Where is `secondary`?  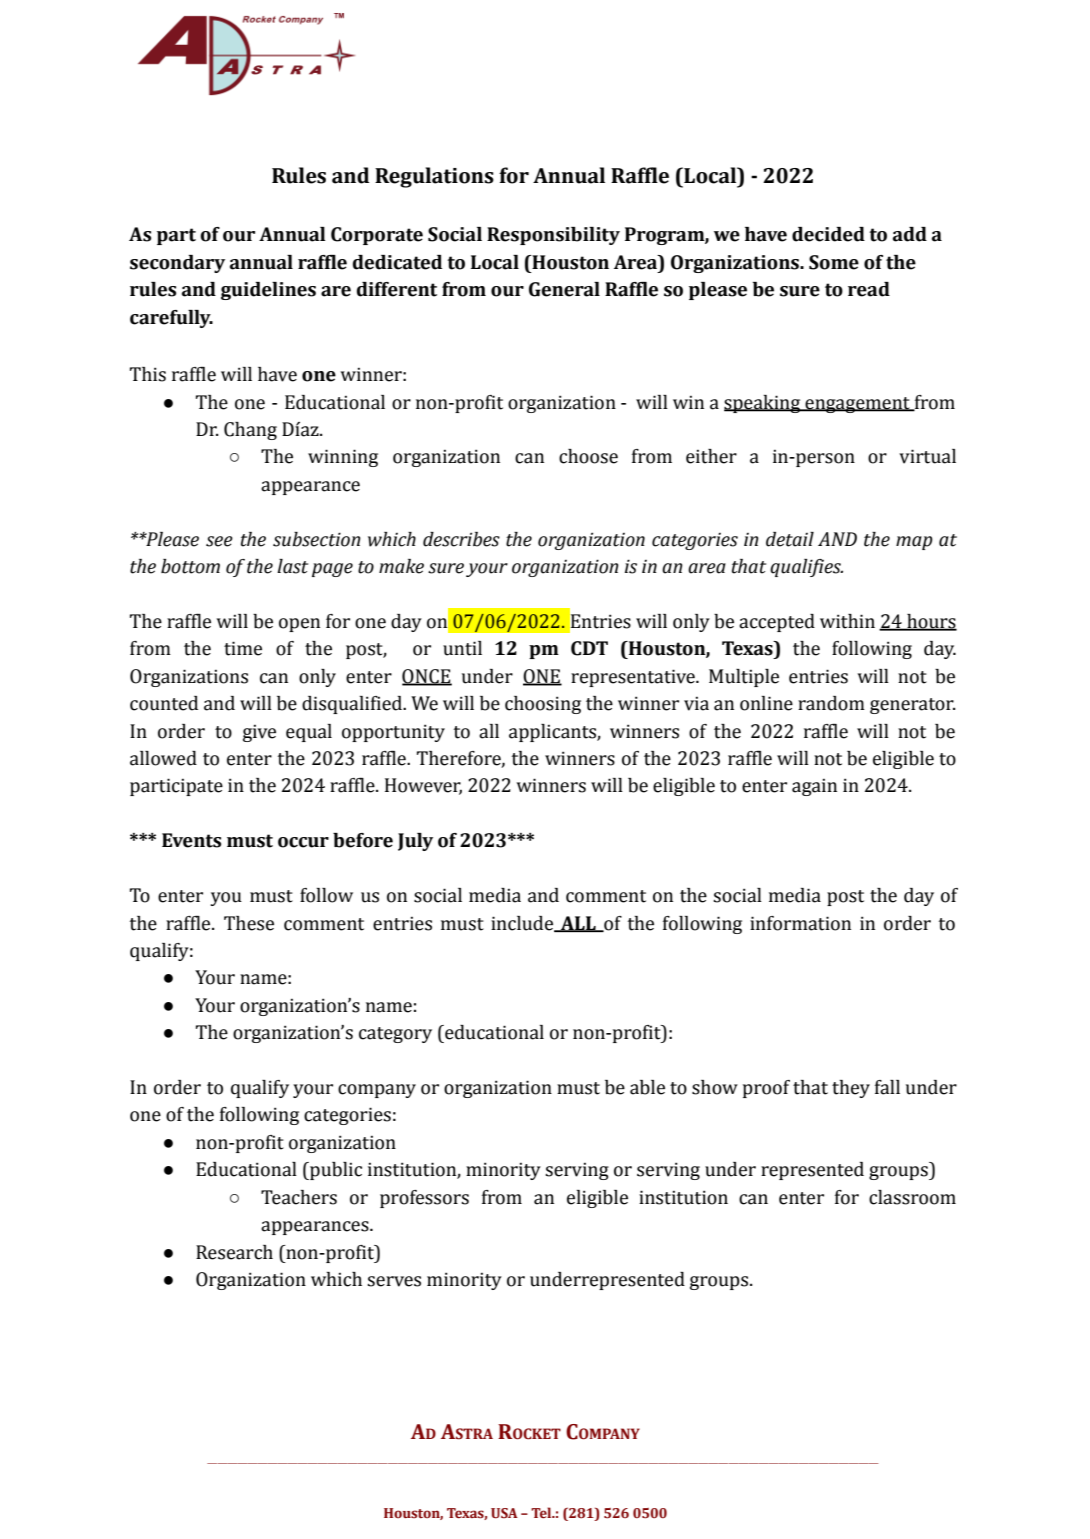 secondary is located at coordinates (177, 264).
